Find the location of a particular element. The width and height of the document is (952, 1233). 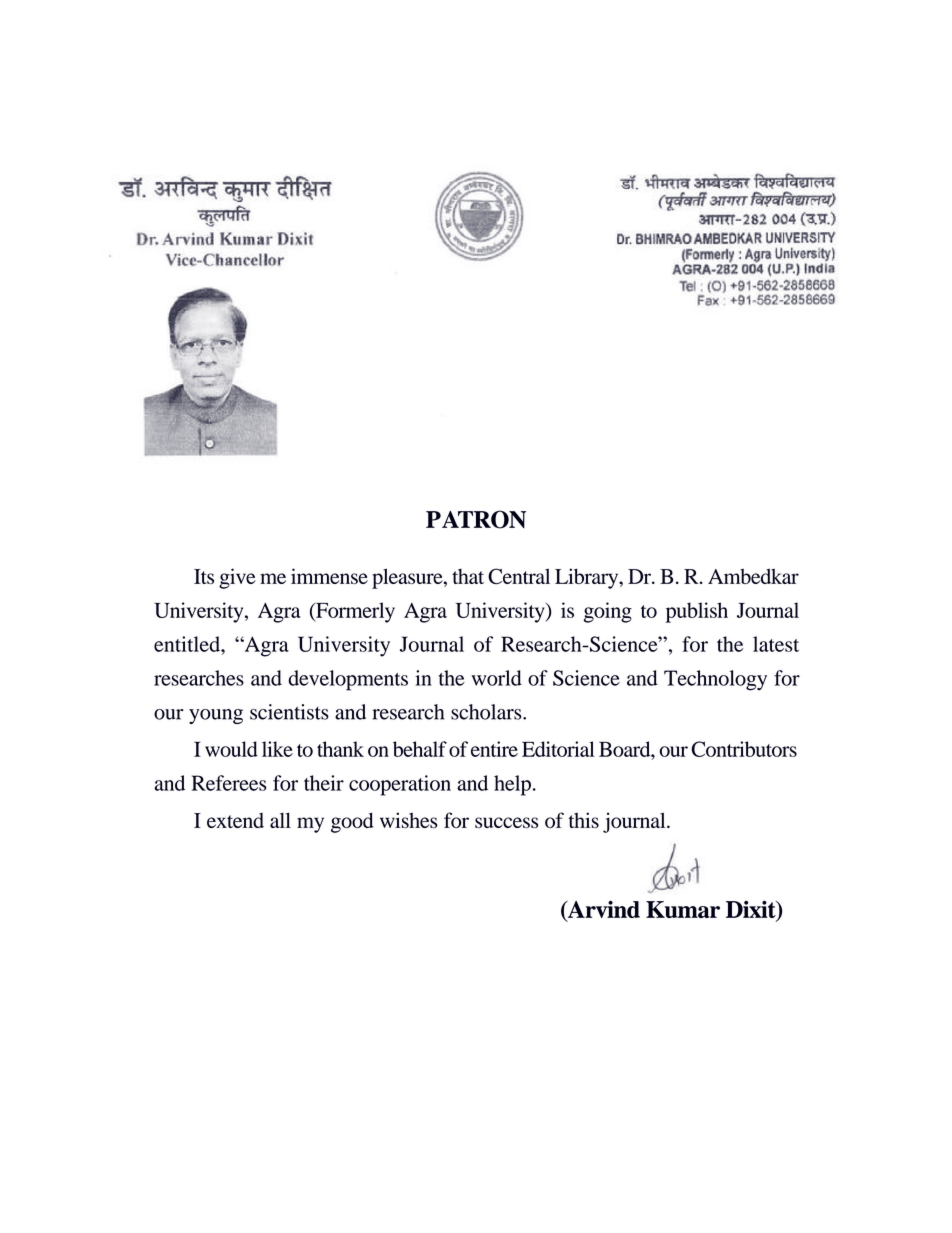

all is located at coordinates (280, 820).
